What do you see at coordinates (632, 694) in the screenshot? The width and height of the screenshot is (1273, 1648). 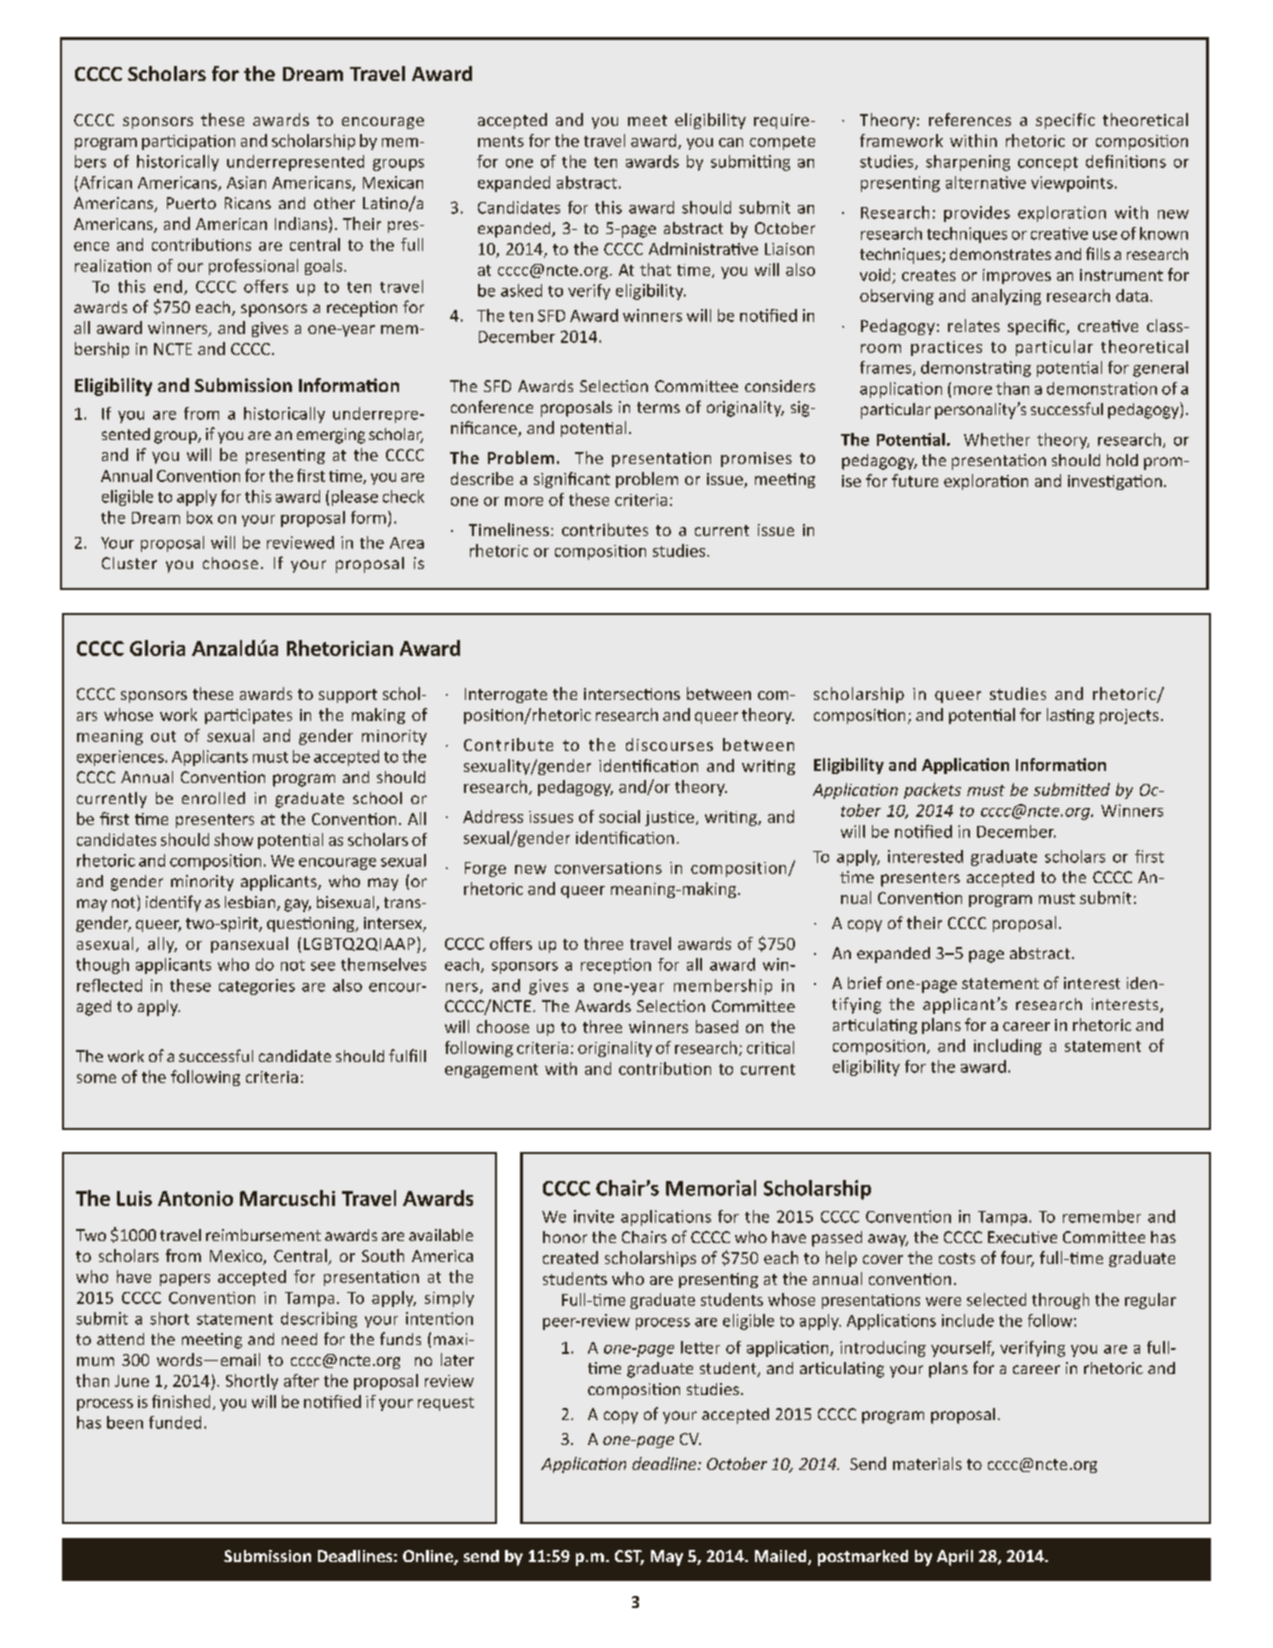 I see `intersections` at bounding box center [632, 694].
